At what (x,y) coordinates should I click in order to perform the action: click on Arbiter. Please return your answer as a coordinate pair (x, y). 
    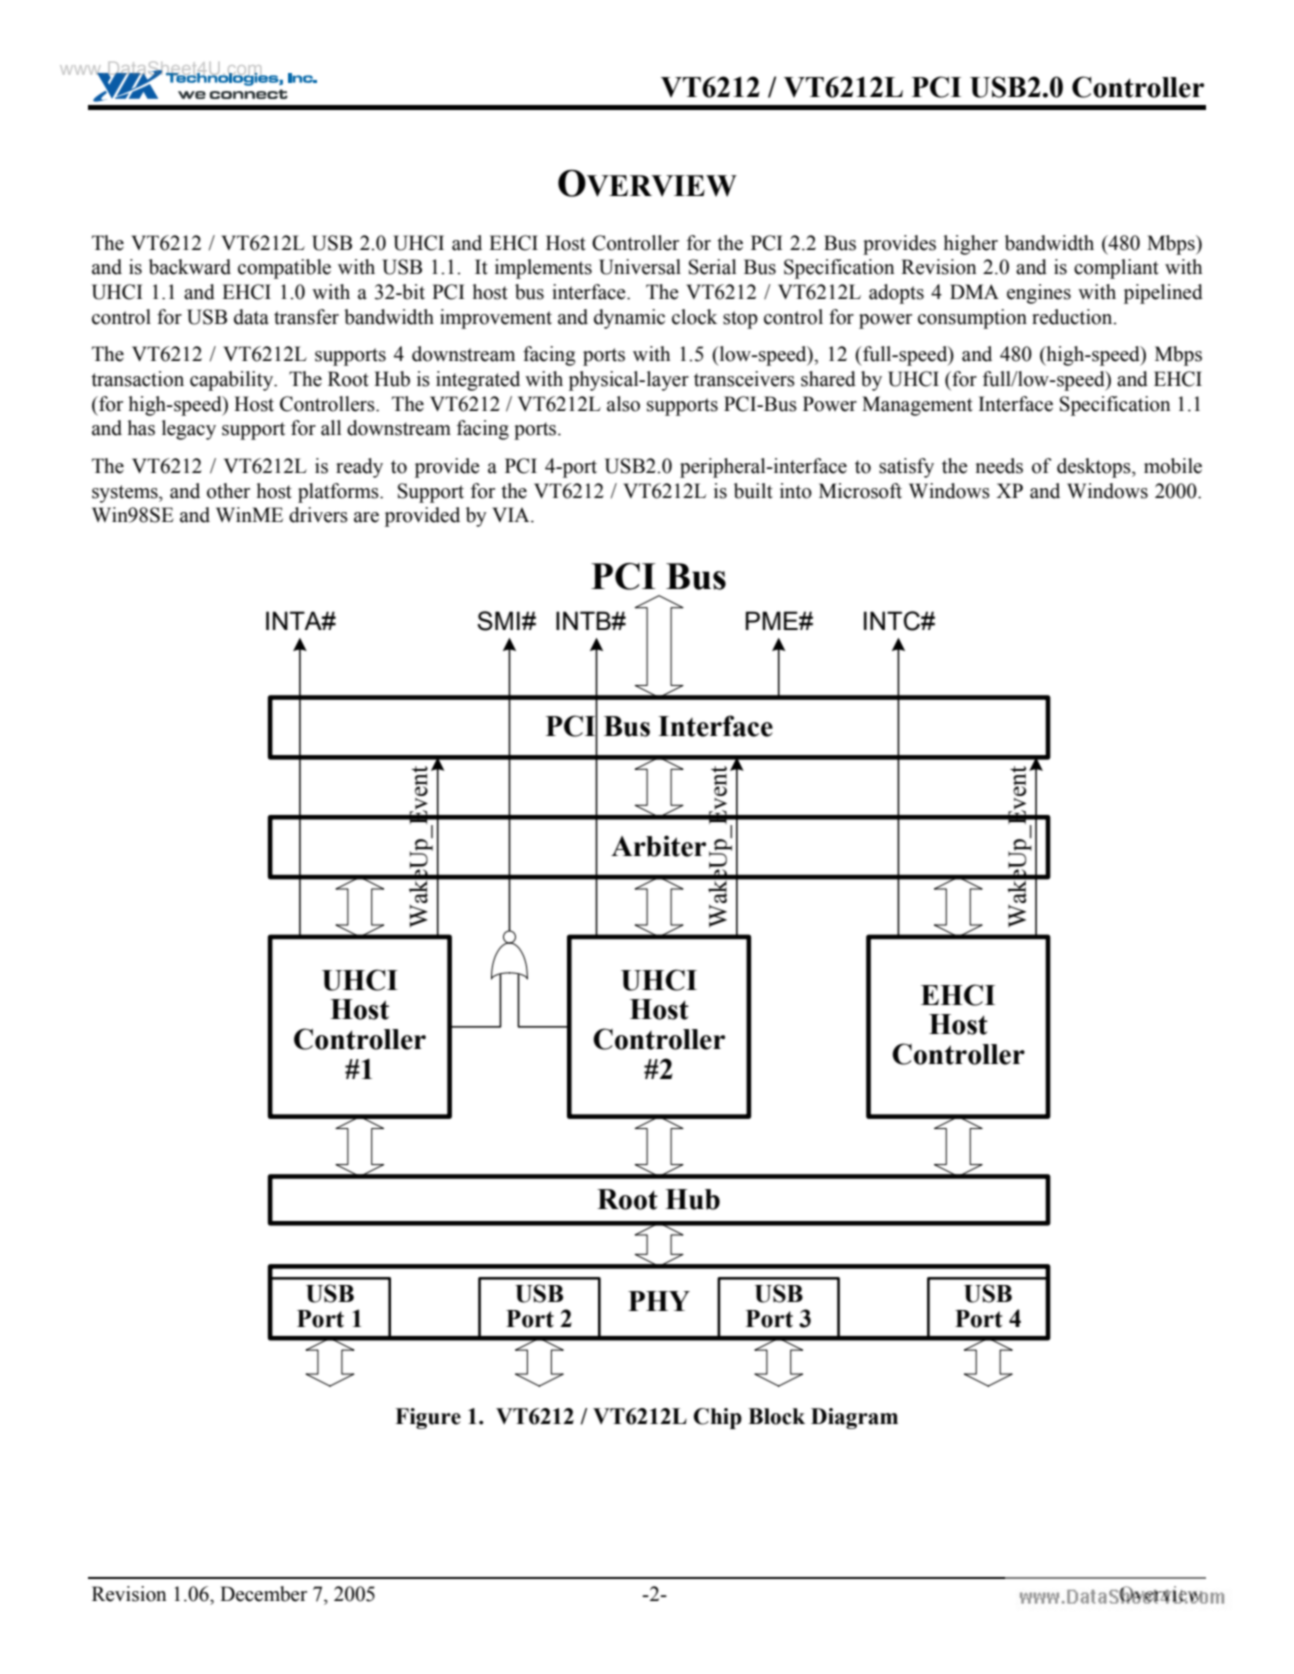
    Looking at the image, I should click on (658, 846).
